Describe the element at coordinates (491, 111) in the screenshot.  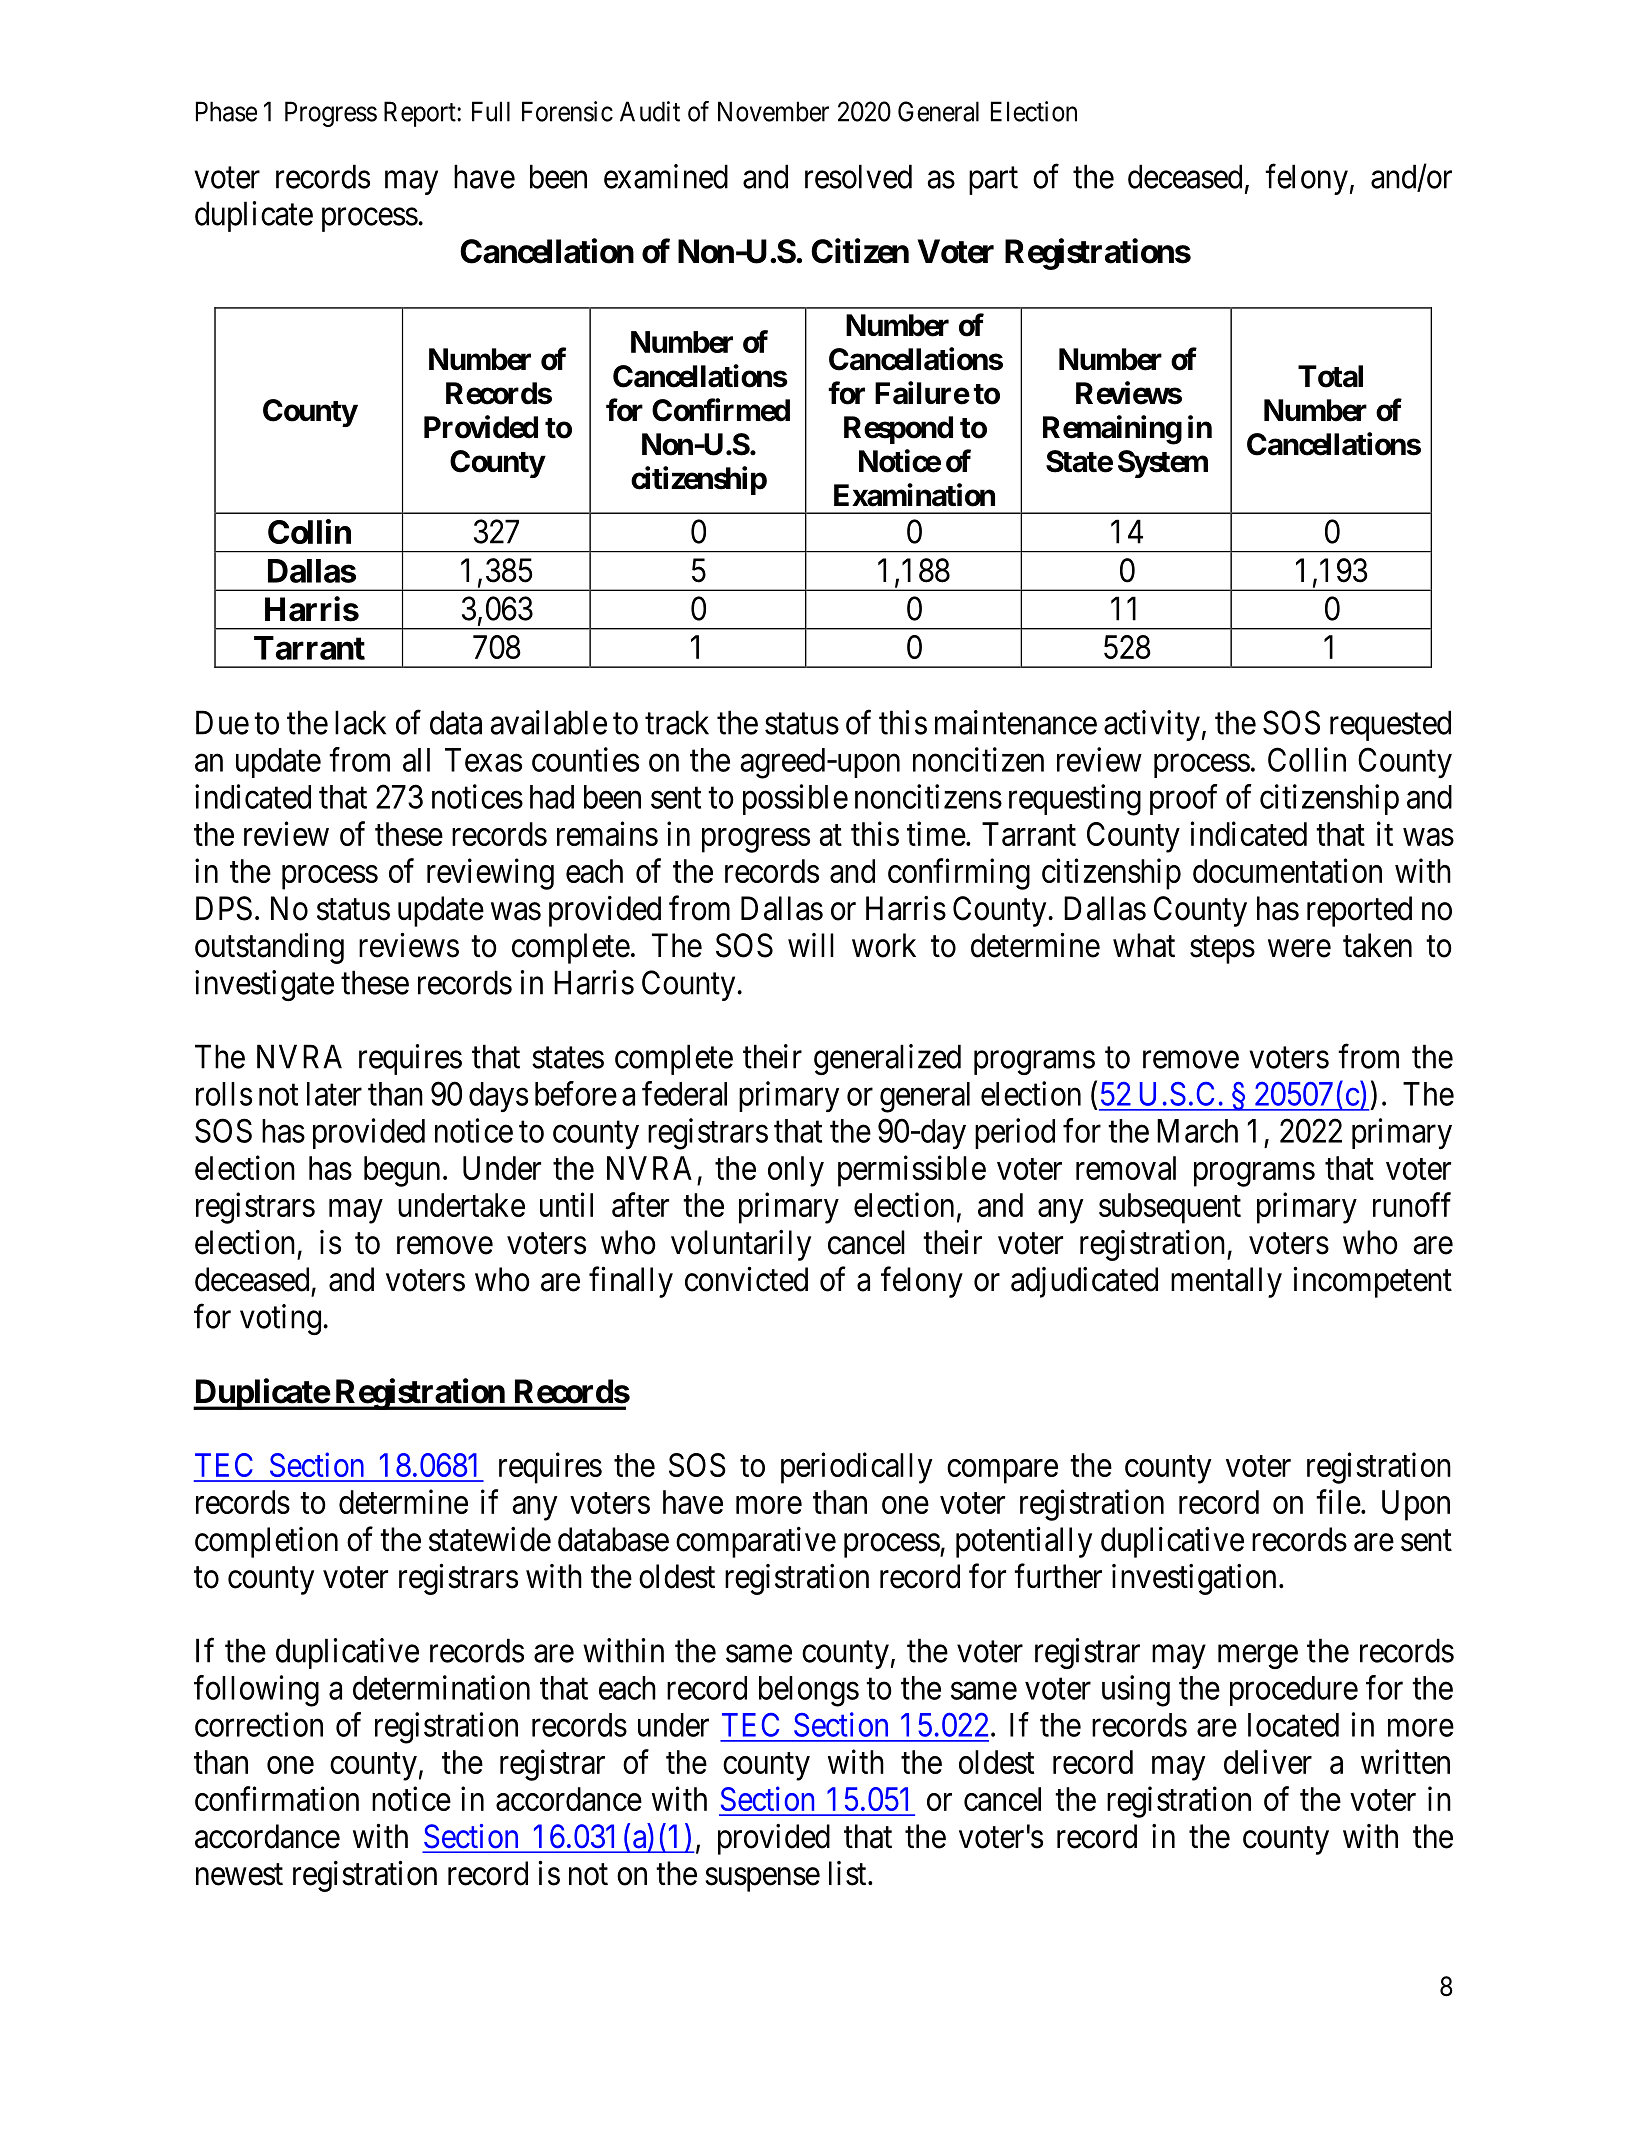
I see `Full` at that location.
